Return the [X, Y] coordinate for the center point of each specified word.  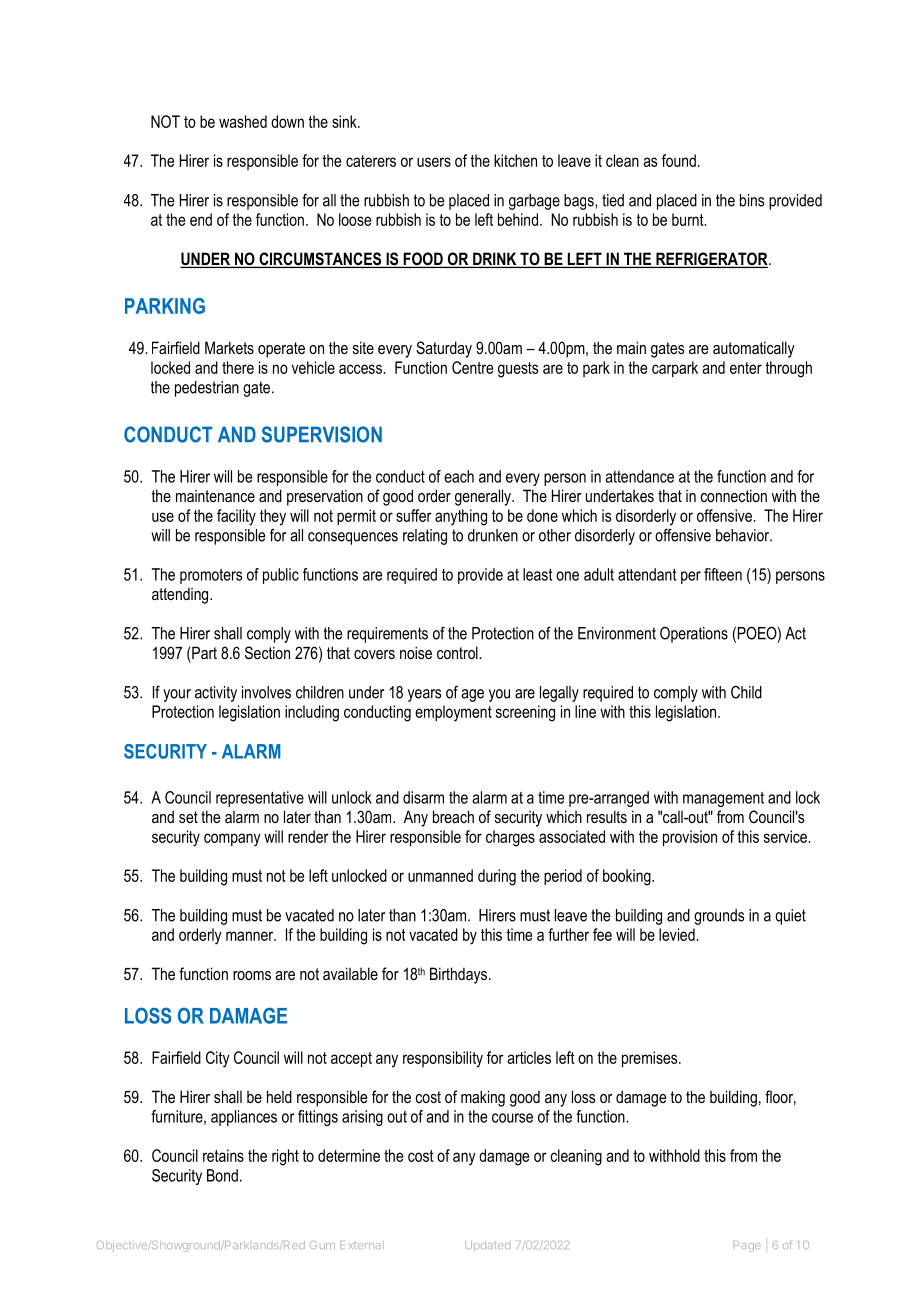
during [497, 877]
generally [484, 497]
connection [734, 495]
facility [236, 517]
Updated [487, 1246]
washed [243, 121]
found [679, 160]
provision [690, 838]
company [232, 840]
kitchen [515, 160]
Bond [222, 1175]
